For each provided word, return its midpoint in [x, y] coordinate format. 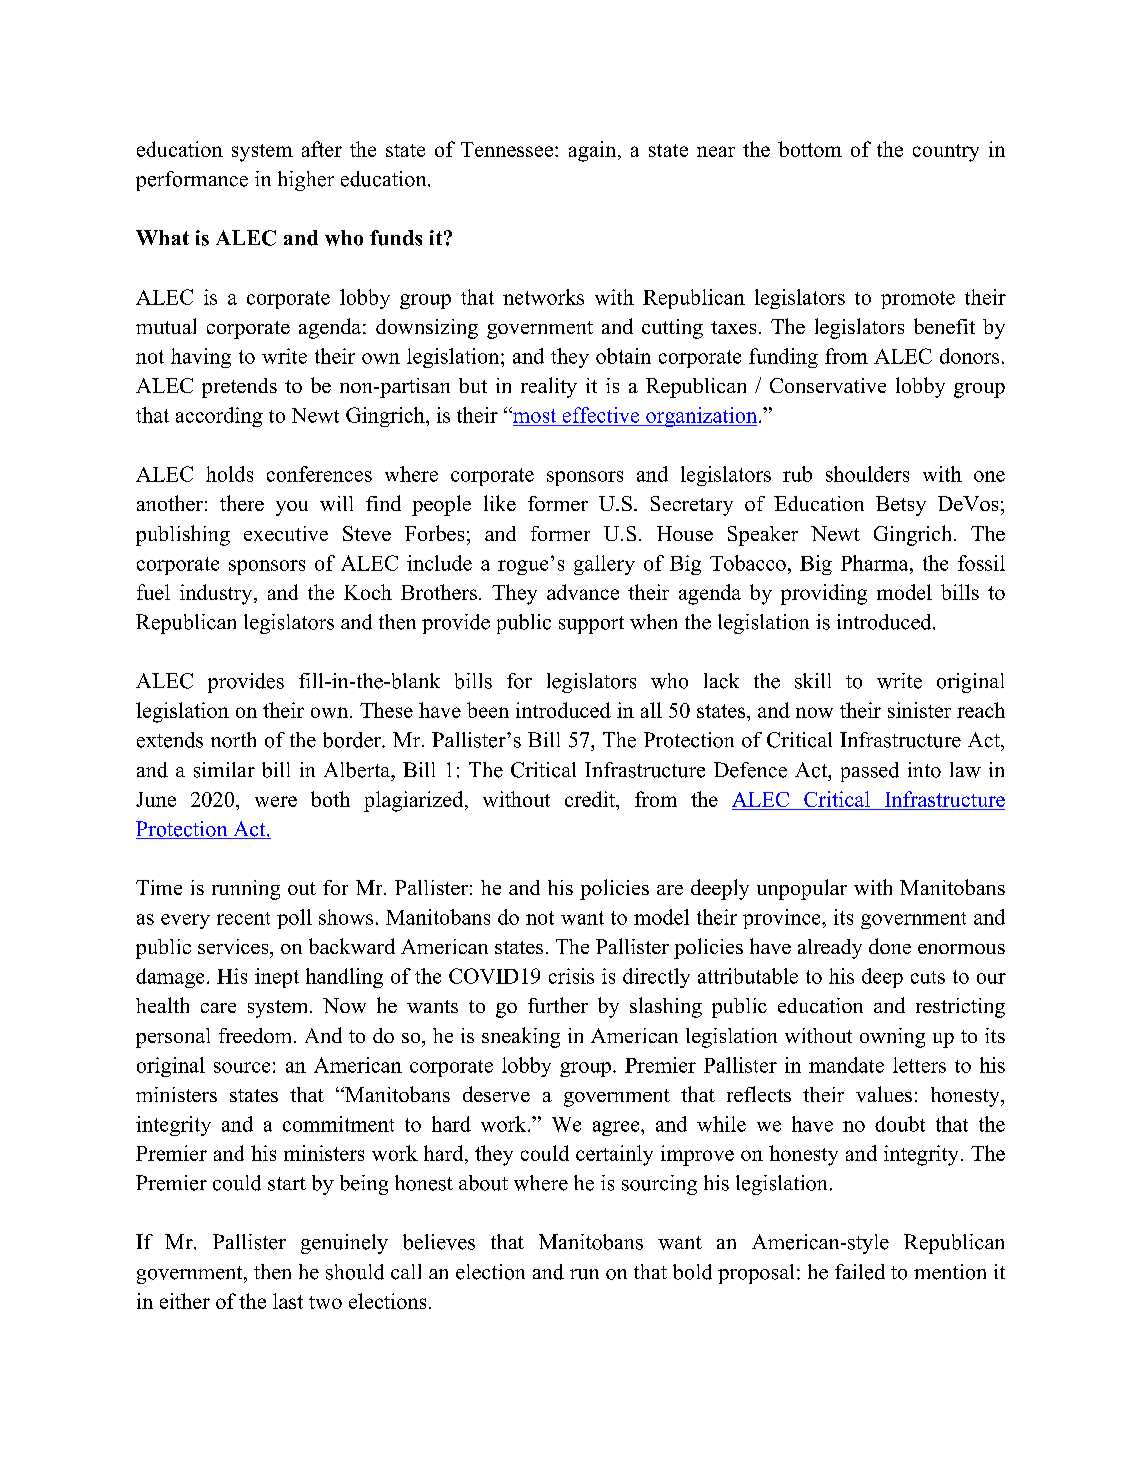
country [946, 153]
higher [306, 181]
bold [692, 1272]
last [288, 1301]
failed [860, 1272]
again [594, 151]
